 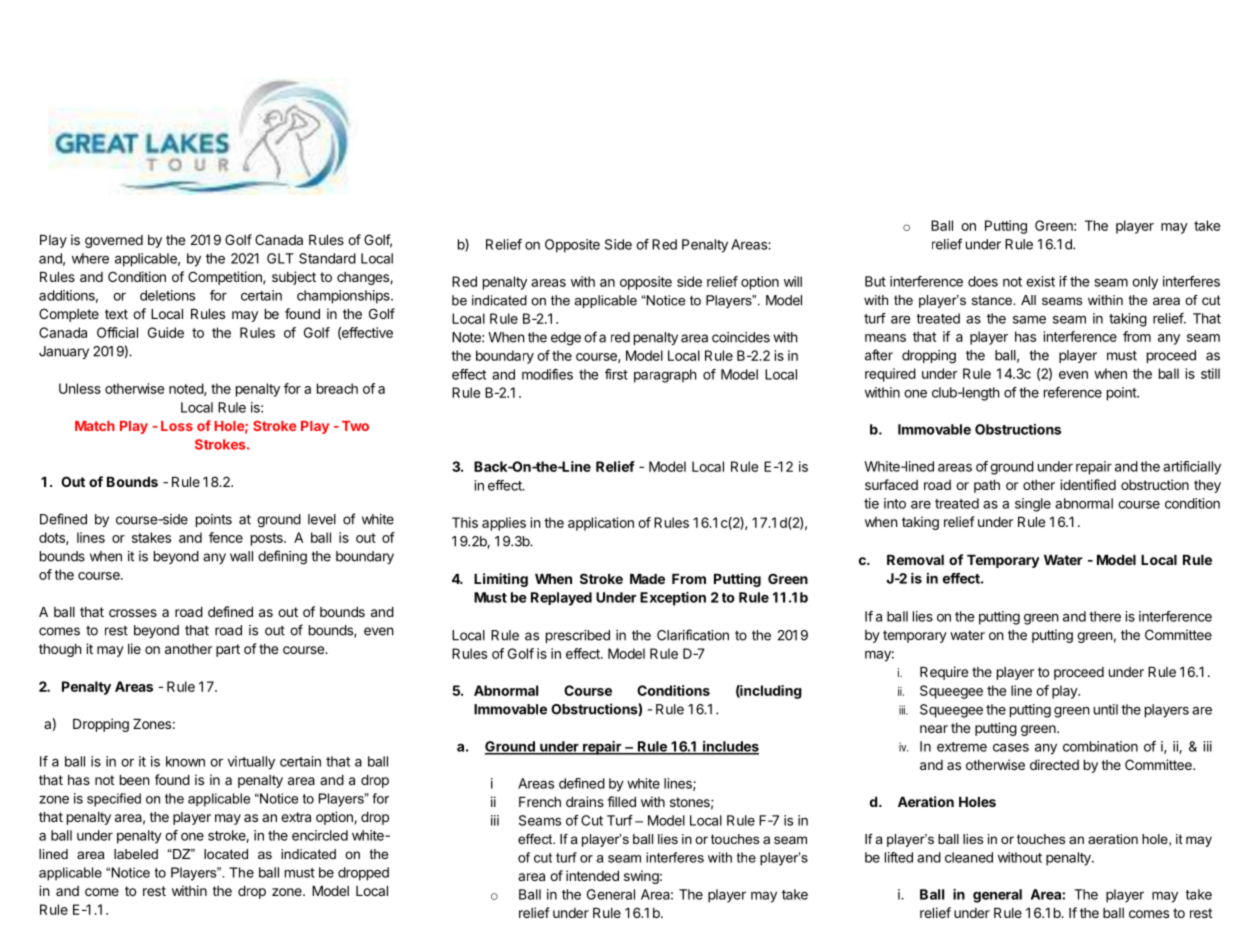 What do you see at coordinates (1040, 281) in the image?
I see `exist` at bounding box center [1040, 281].
